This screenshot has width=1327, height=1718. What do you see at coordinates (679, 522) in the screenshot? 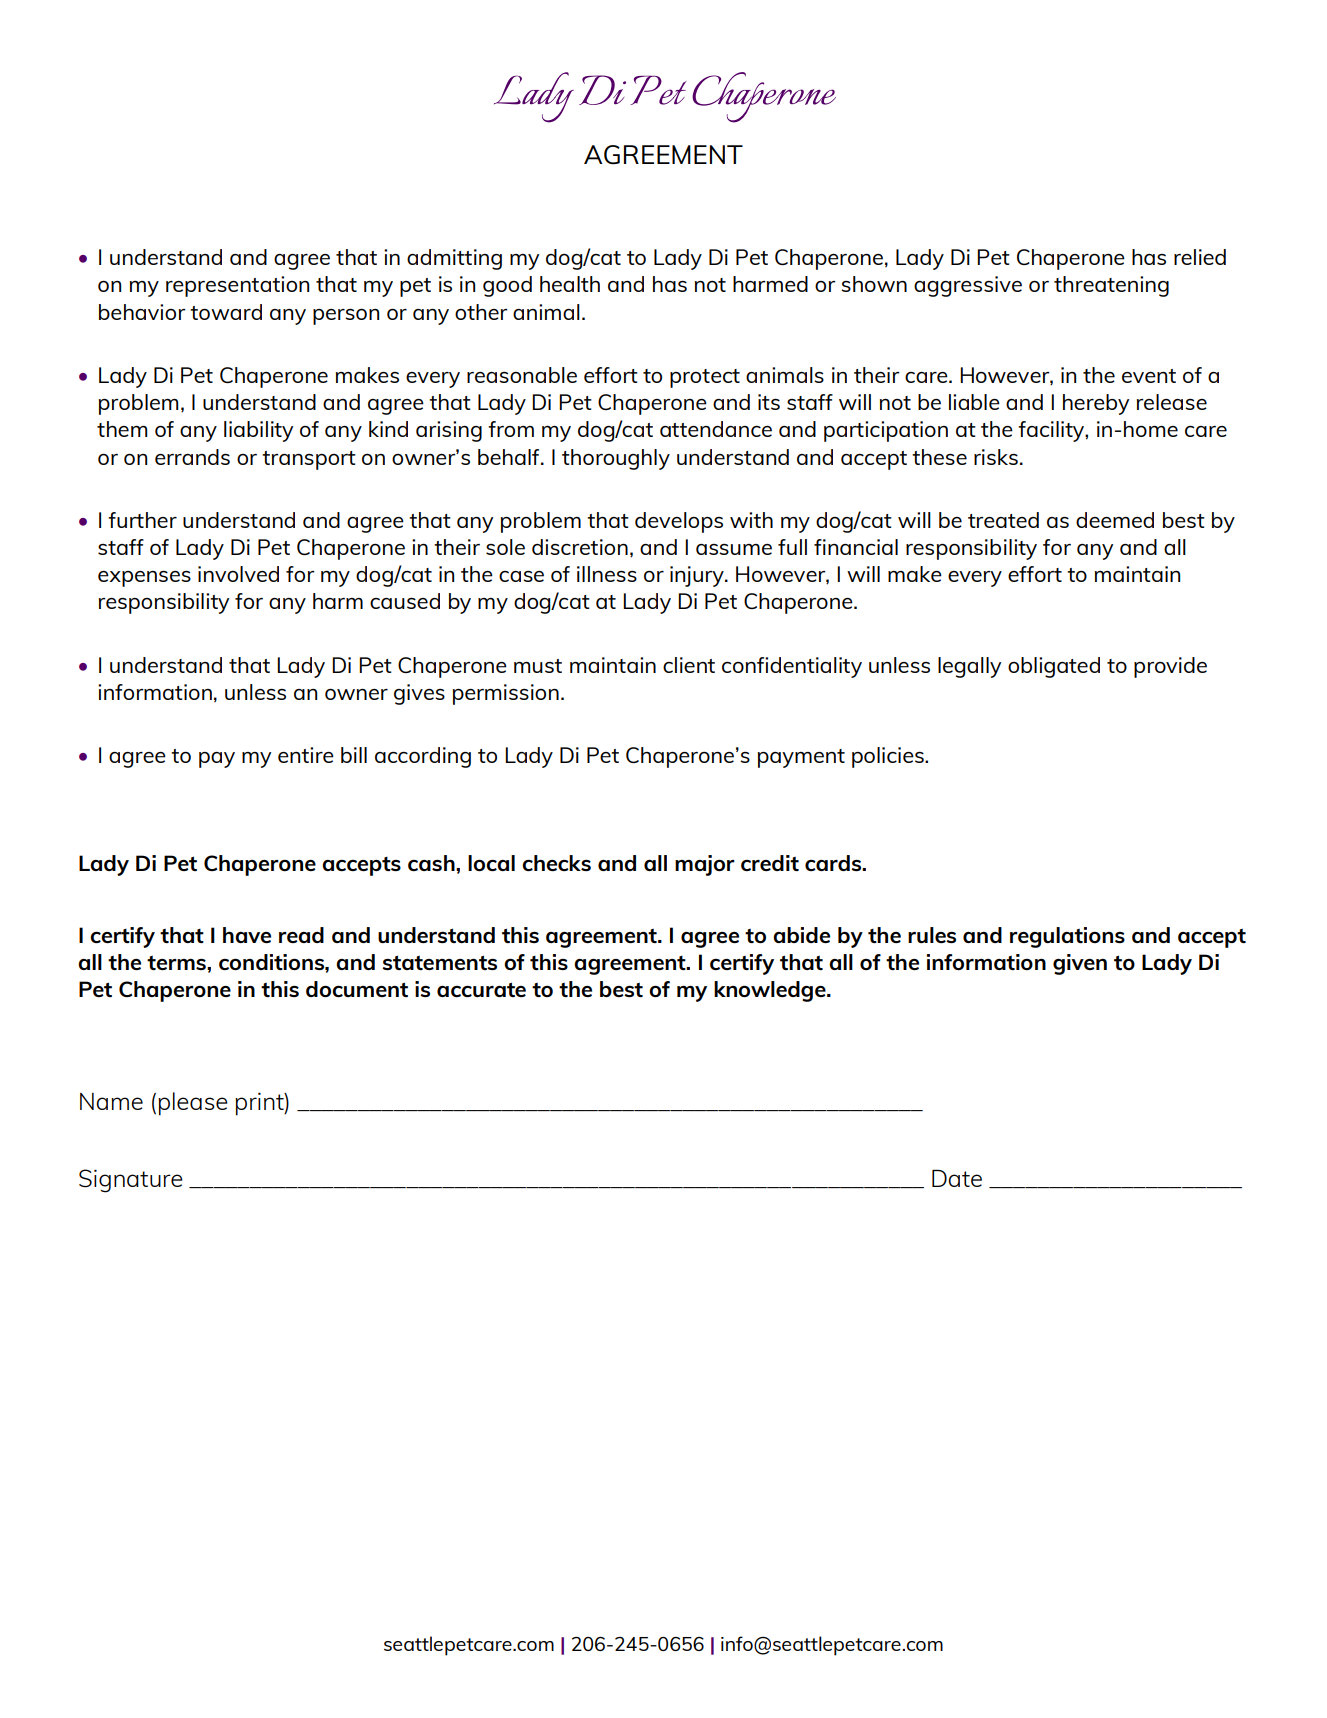
I see `develops` at bounding box center [679, 522].
